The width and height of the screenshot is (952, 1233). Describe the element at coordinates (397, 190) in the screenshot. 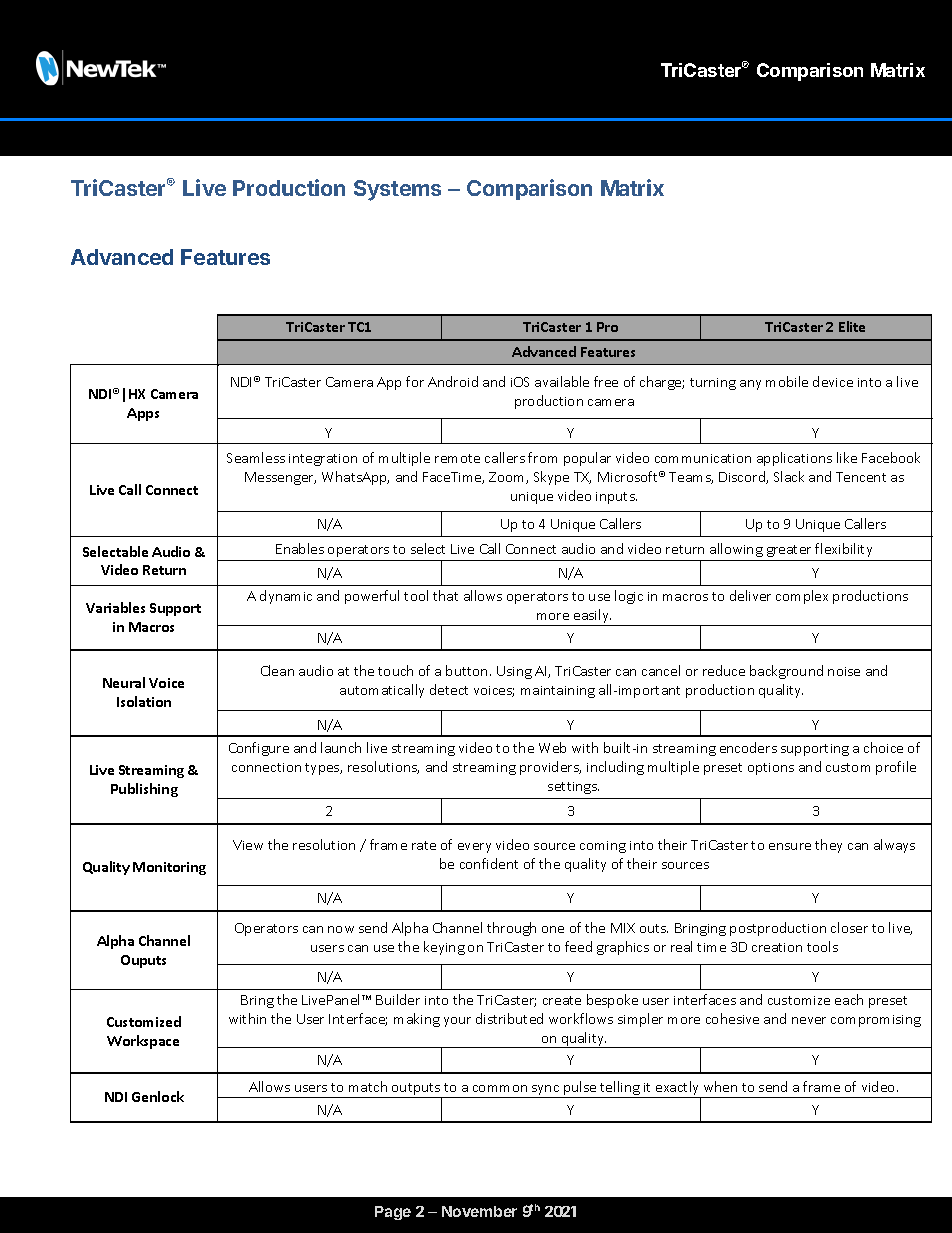

I see `Systems` at that location.
